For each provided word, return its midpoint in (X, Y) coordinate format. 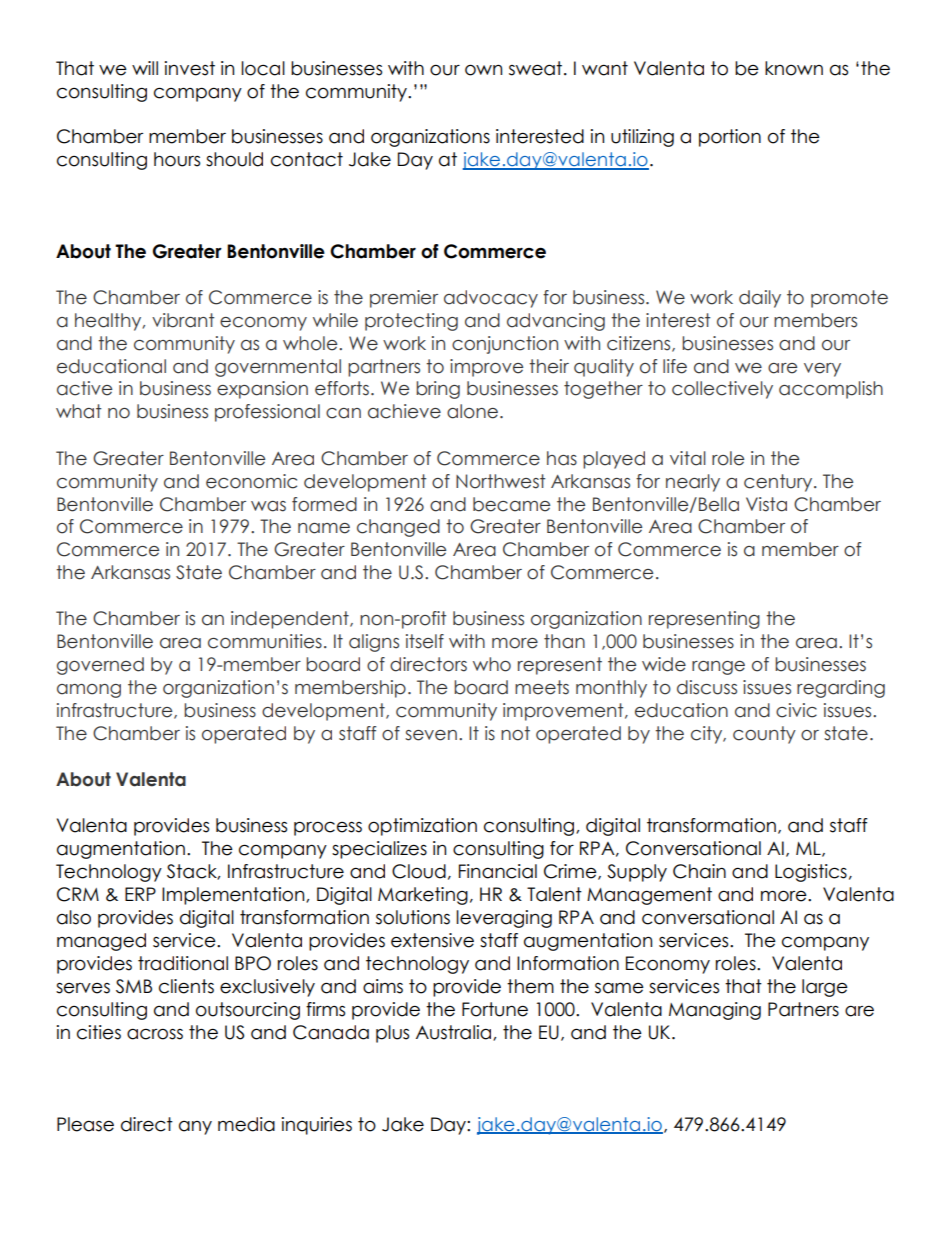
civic (796, 710)
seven (431, 735)
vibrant (183, 320)
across (155, 1034)
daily (760, 299)
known (794, 68)
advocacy (491, 299)
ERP (140, 894)
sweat (535, 68)
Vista (766, 504)
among (89, 691)
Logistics (811, 873)
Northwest (500, 481)
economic (251, 481)
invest (190, 68)
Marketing (423, 896)
